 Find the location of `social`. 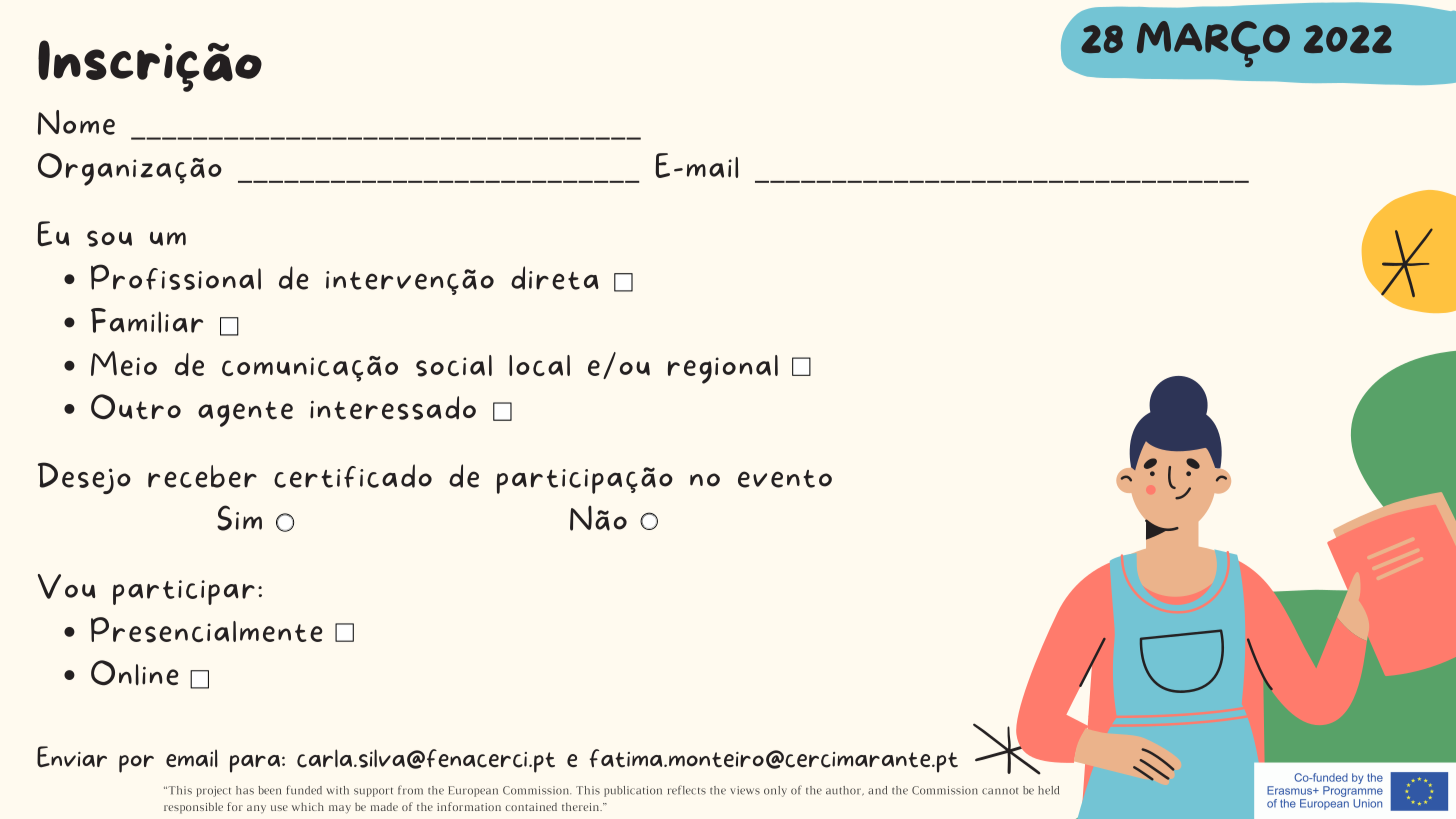

social is located at coordinates (454, 366).
